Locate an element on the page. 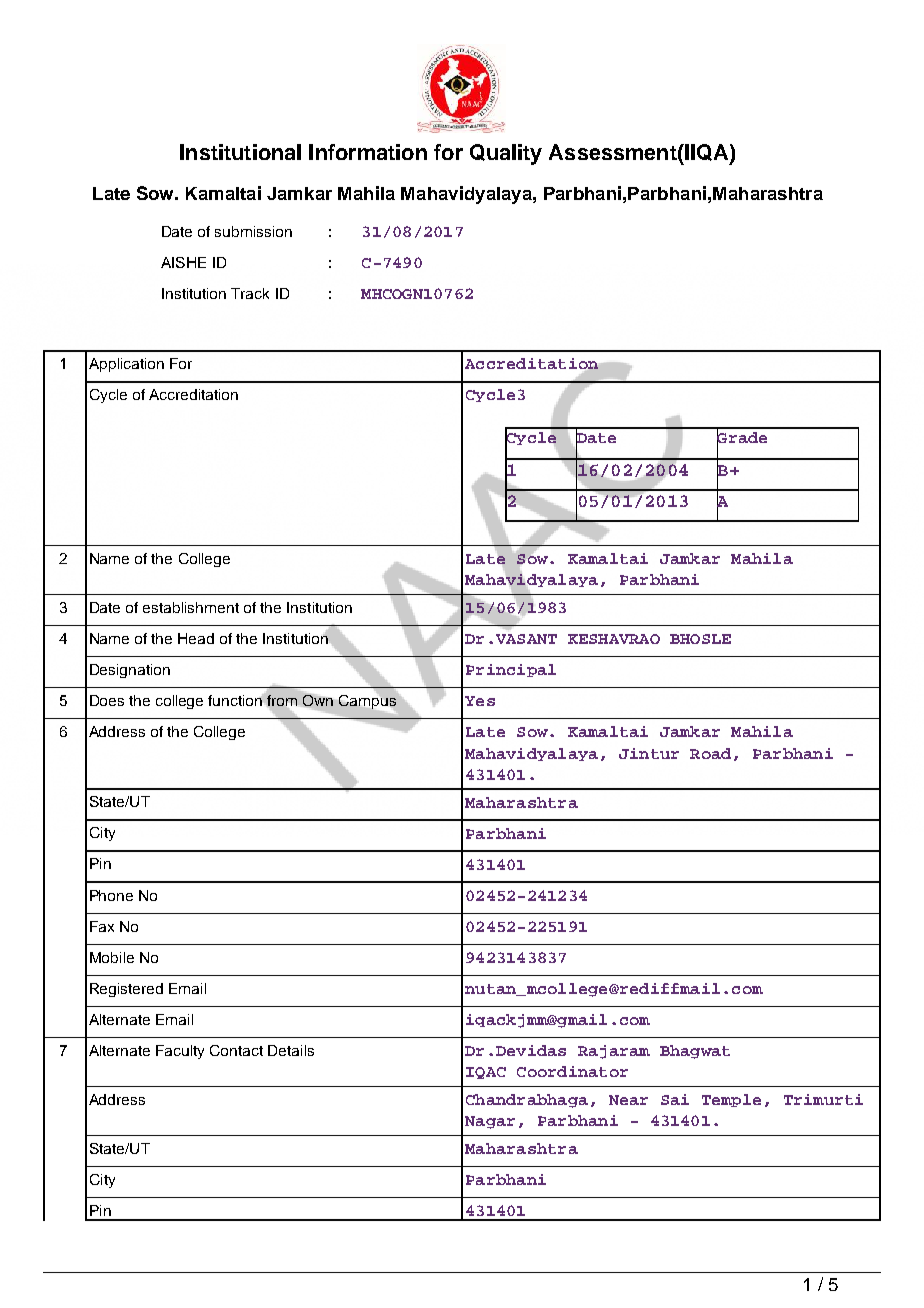  Yes is located at coordinates (480, 701).
